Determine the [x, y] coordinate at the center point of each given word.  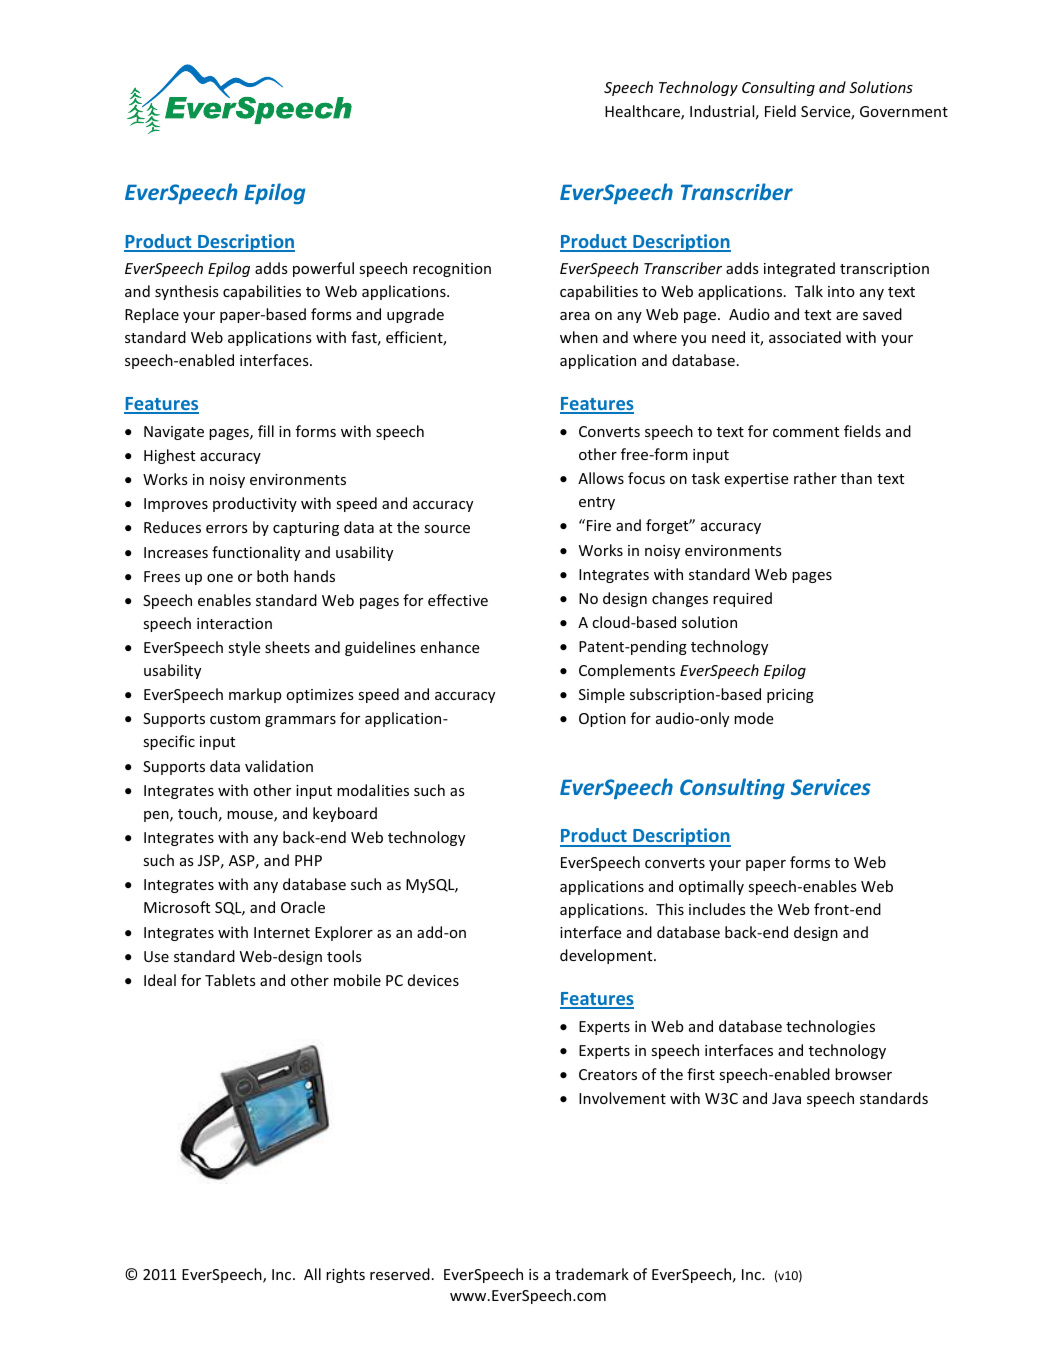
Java [786, 1098]
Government [904, 111]
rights [345, 1275]
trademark [592, 1274]
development [607, 956]
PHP [308, 860]
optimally [711, 887]
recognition [452, 270]
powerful [323, 269]
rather [815, 478]
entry [597, 503]
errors [227, 529]
